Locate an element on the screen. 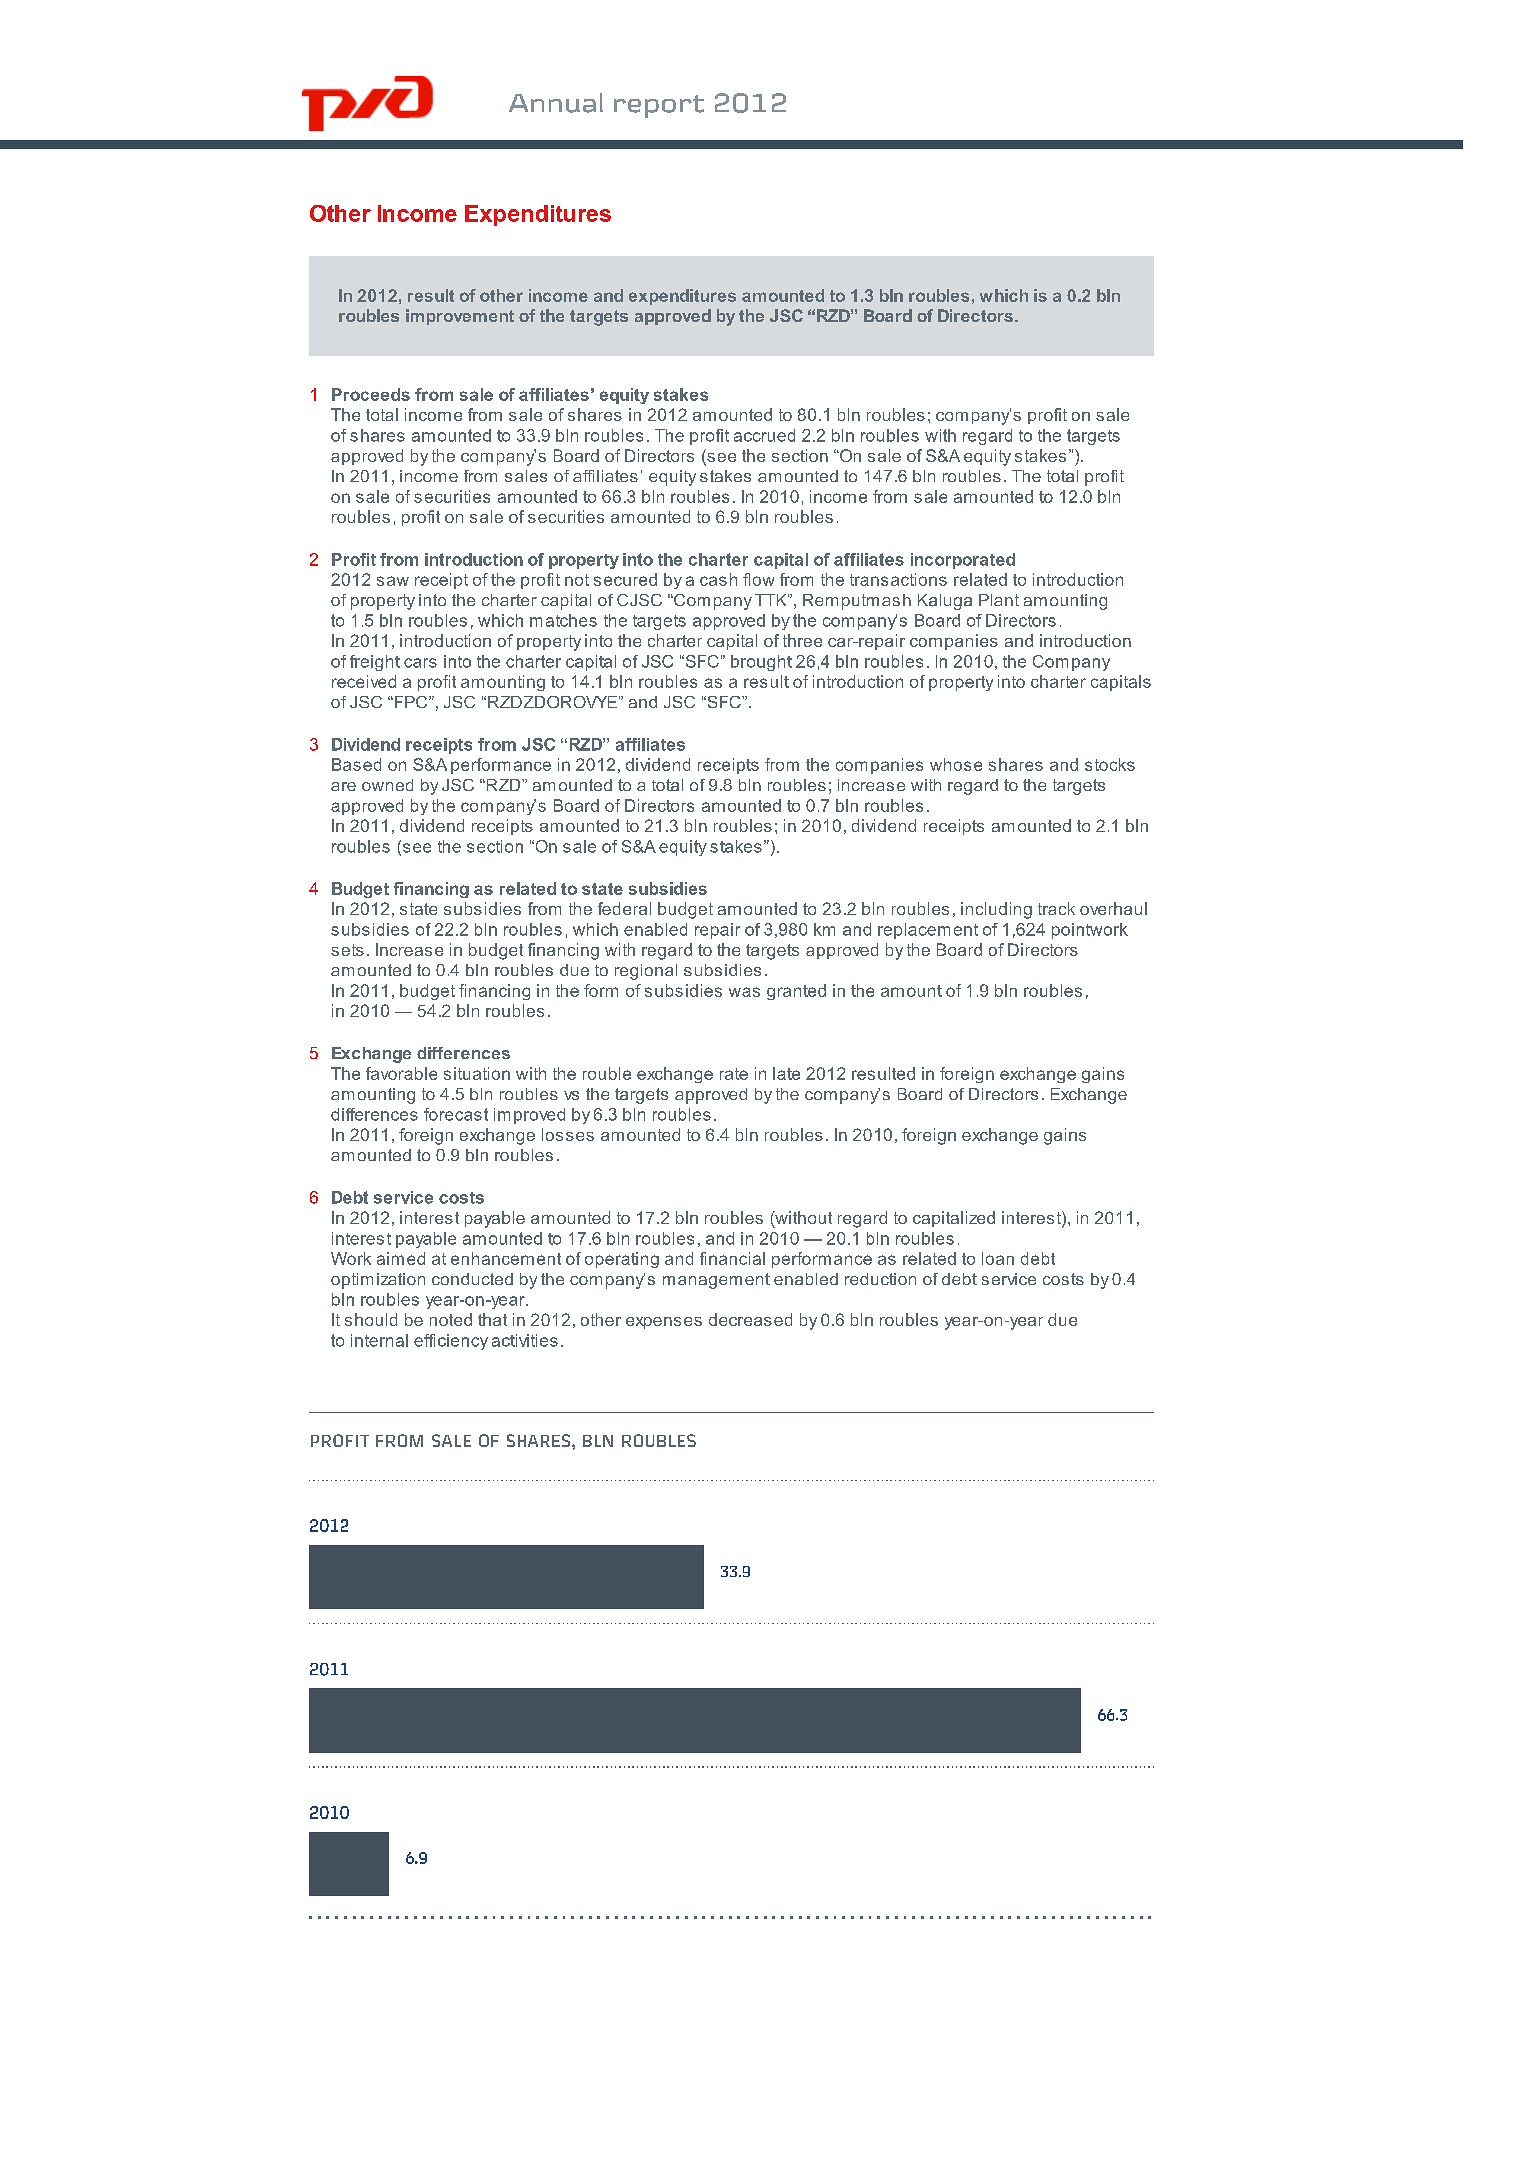 Image resolution: width=1536 pixels, height=2165 pixels. decreased is located at coordinates (750, 1319).
